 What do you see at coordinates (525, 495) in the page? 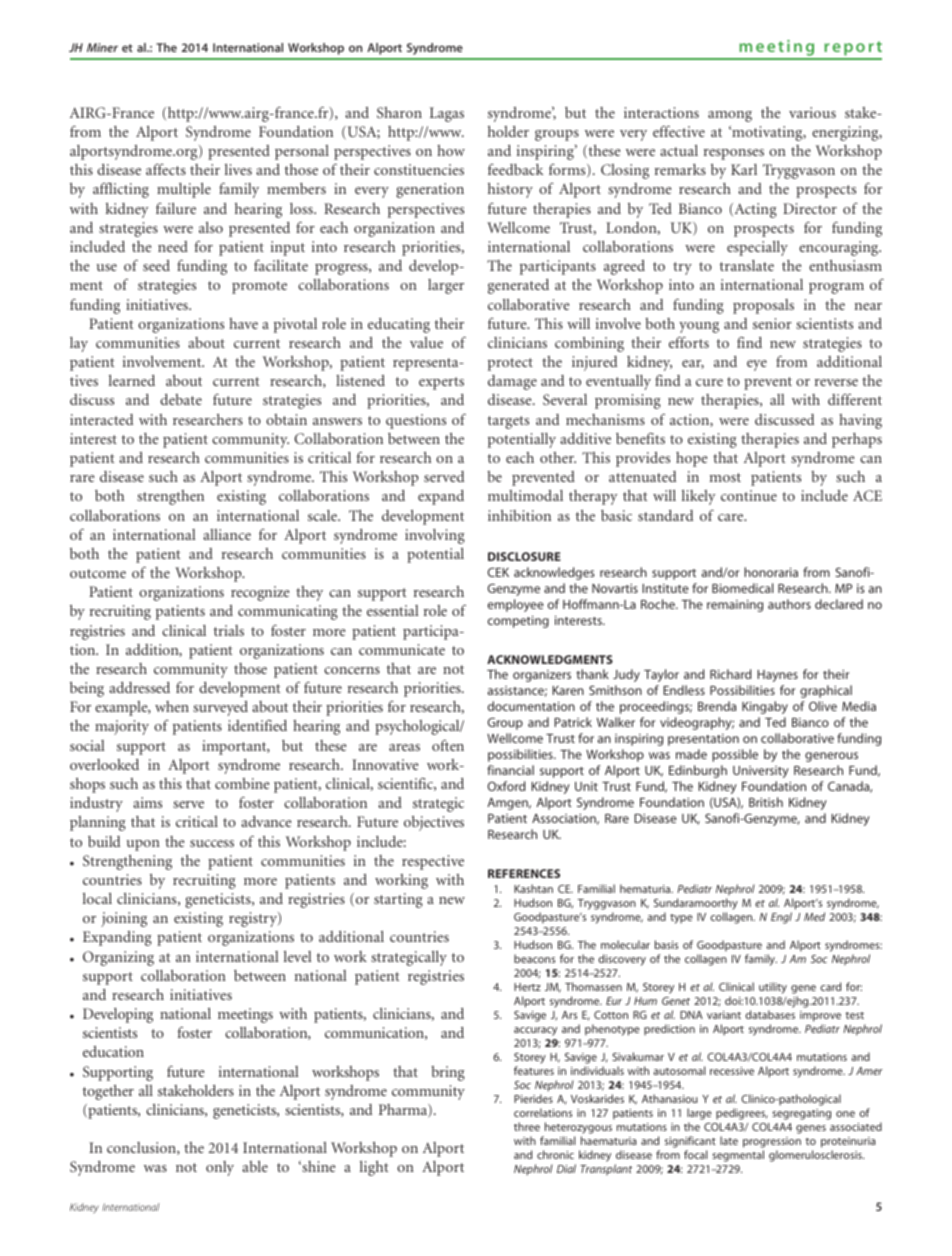
I see `multimodal` at bounding box center [525, 495].
